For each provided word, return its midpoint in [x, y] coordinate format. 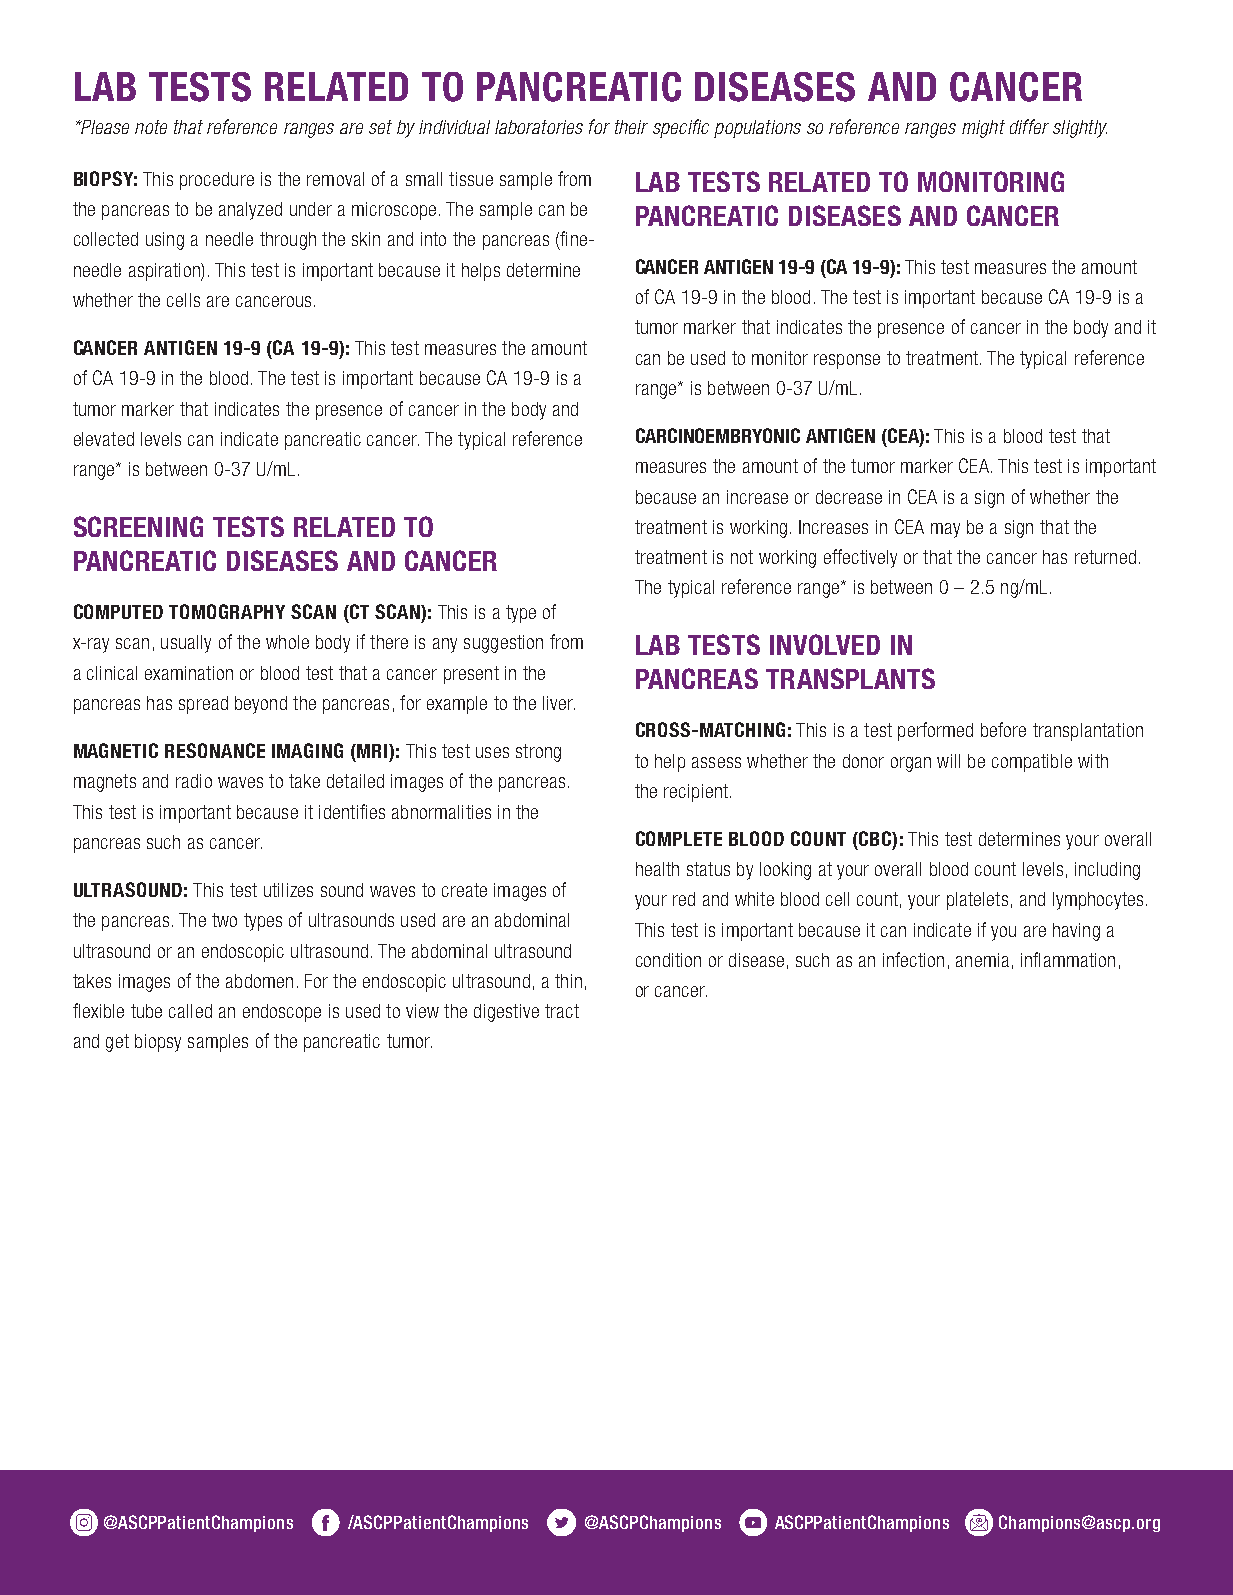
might [983, 129]
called [190, 1011]
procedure [217, 181]
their [631, 127]
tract [562, 1011]
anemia [982, 960]
